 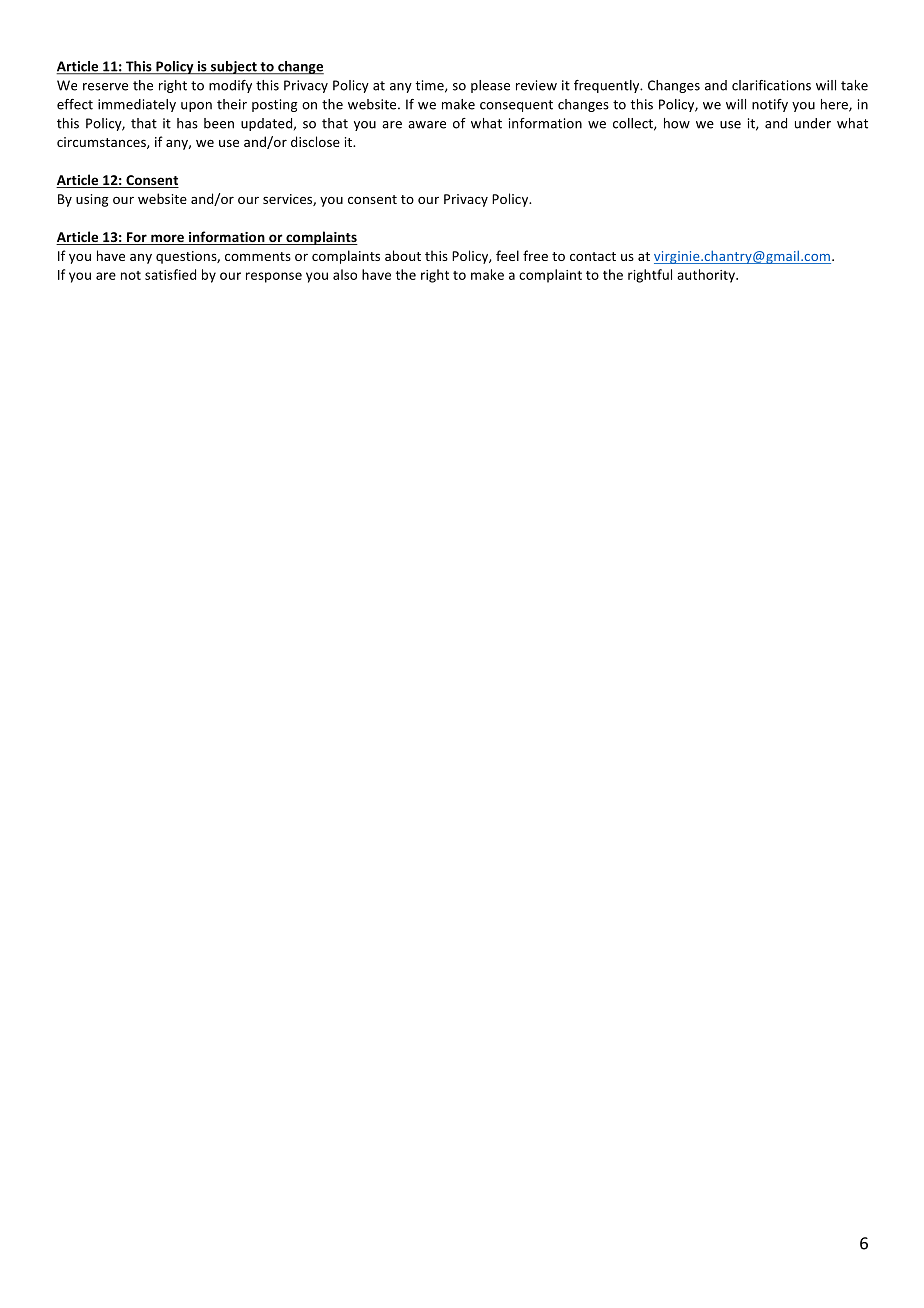 What do you see at coordinates (490, 86) in the screenshot?
I see `please` at bounding box center [490, 86].
